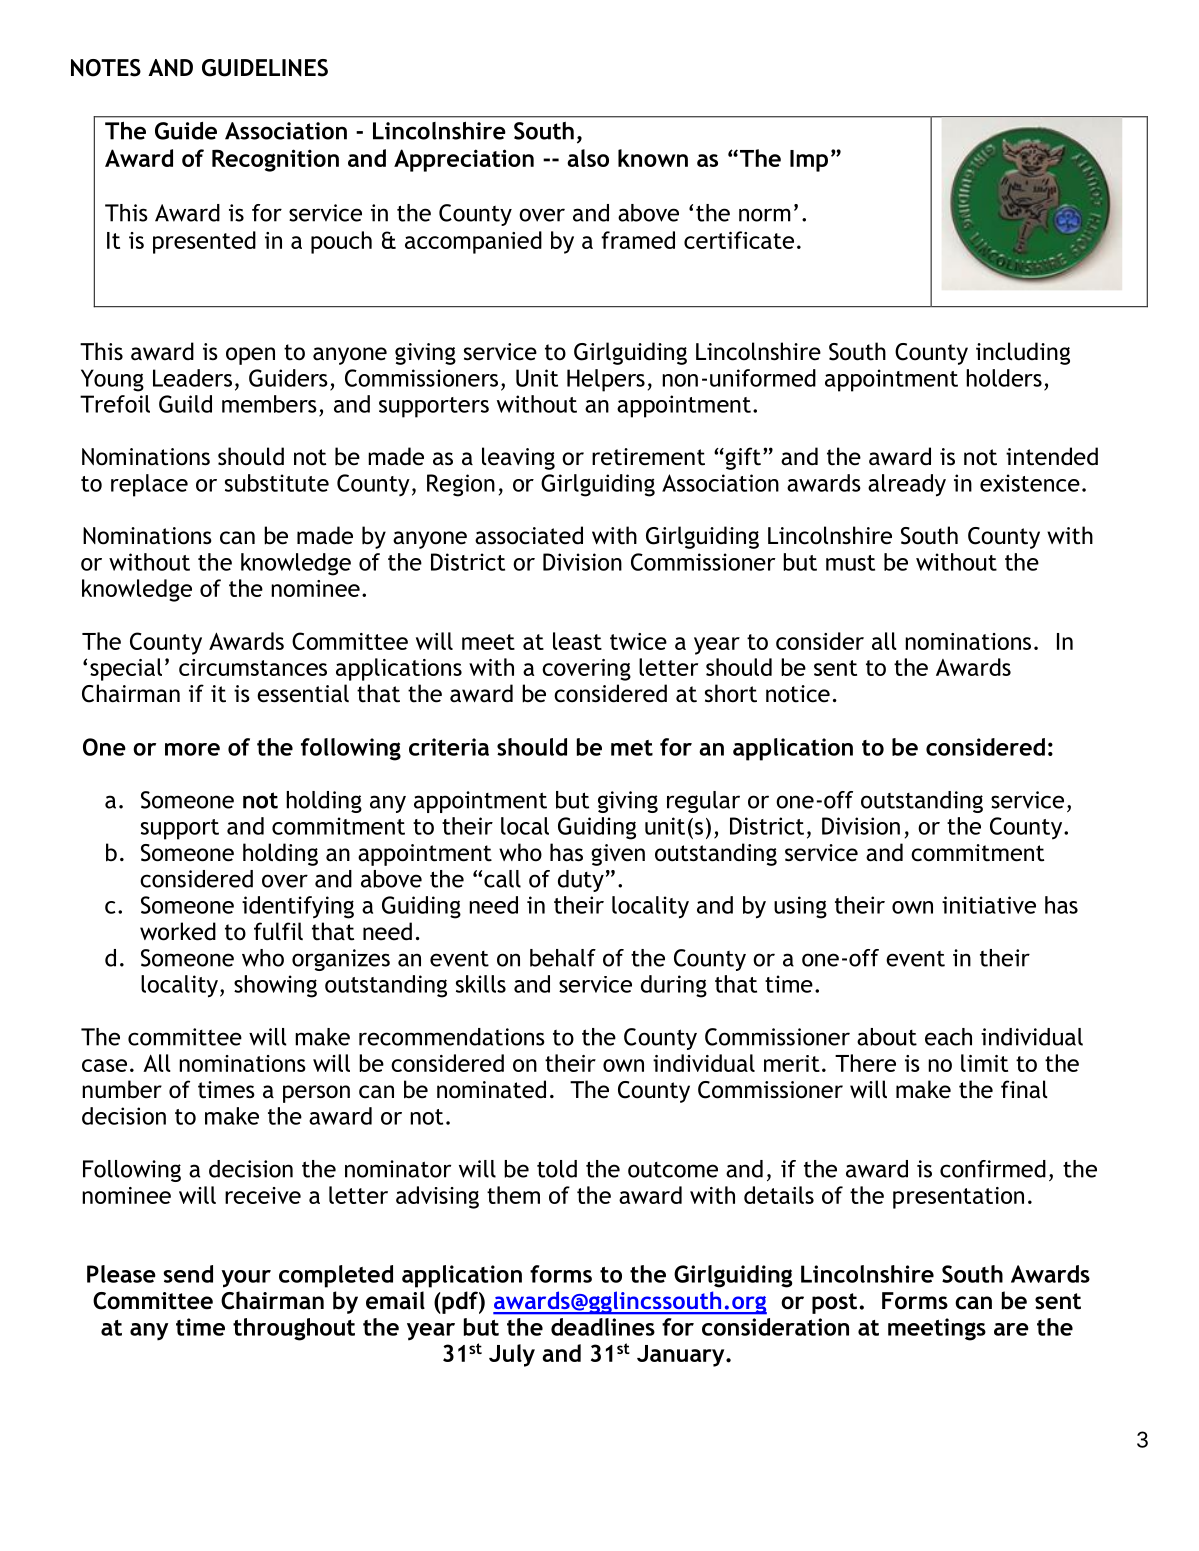  I want to click on Guild, so click(185, 404).
